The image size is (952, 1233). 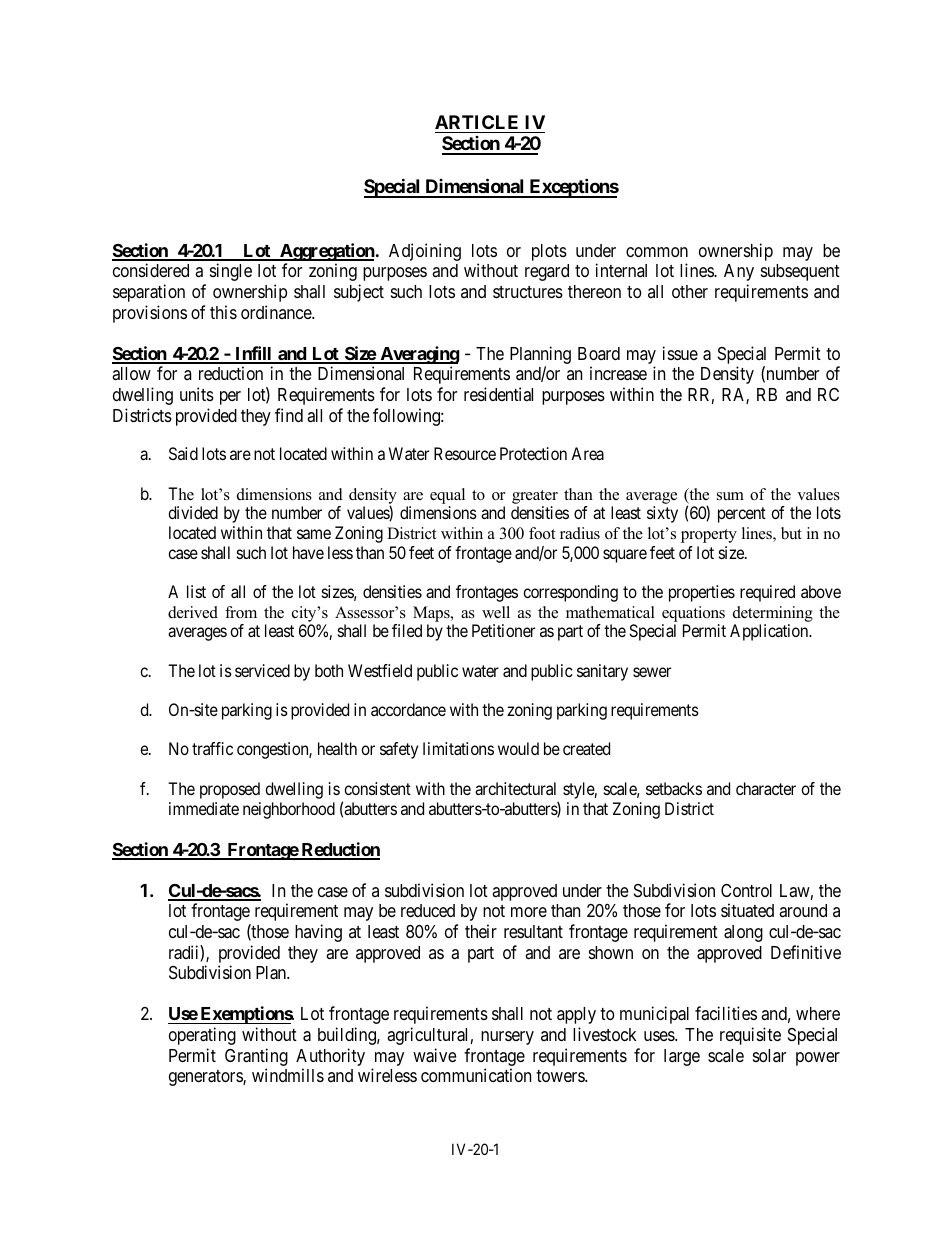 What do you see at coordinates (231, 272) in the screenshot?
I see `single` at bounding box center [231, 272].
